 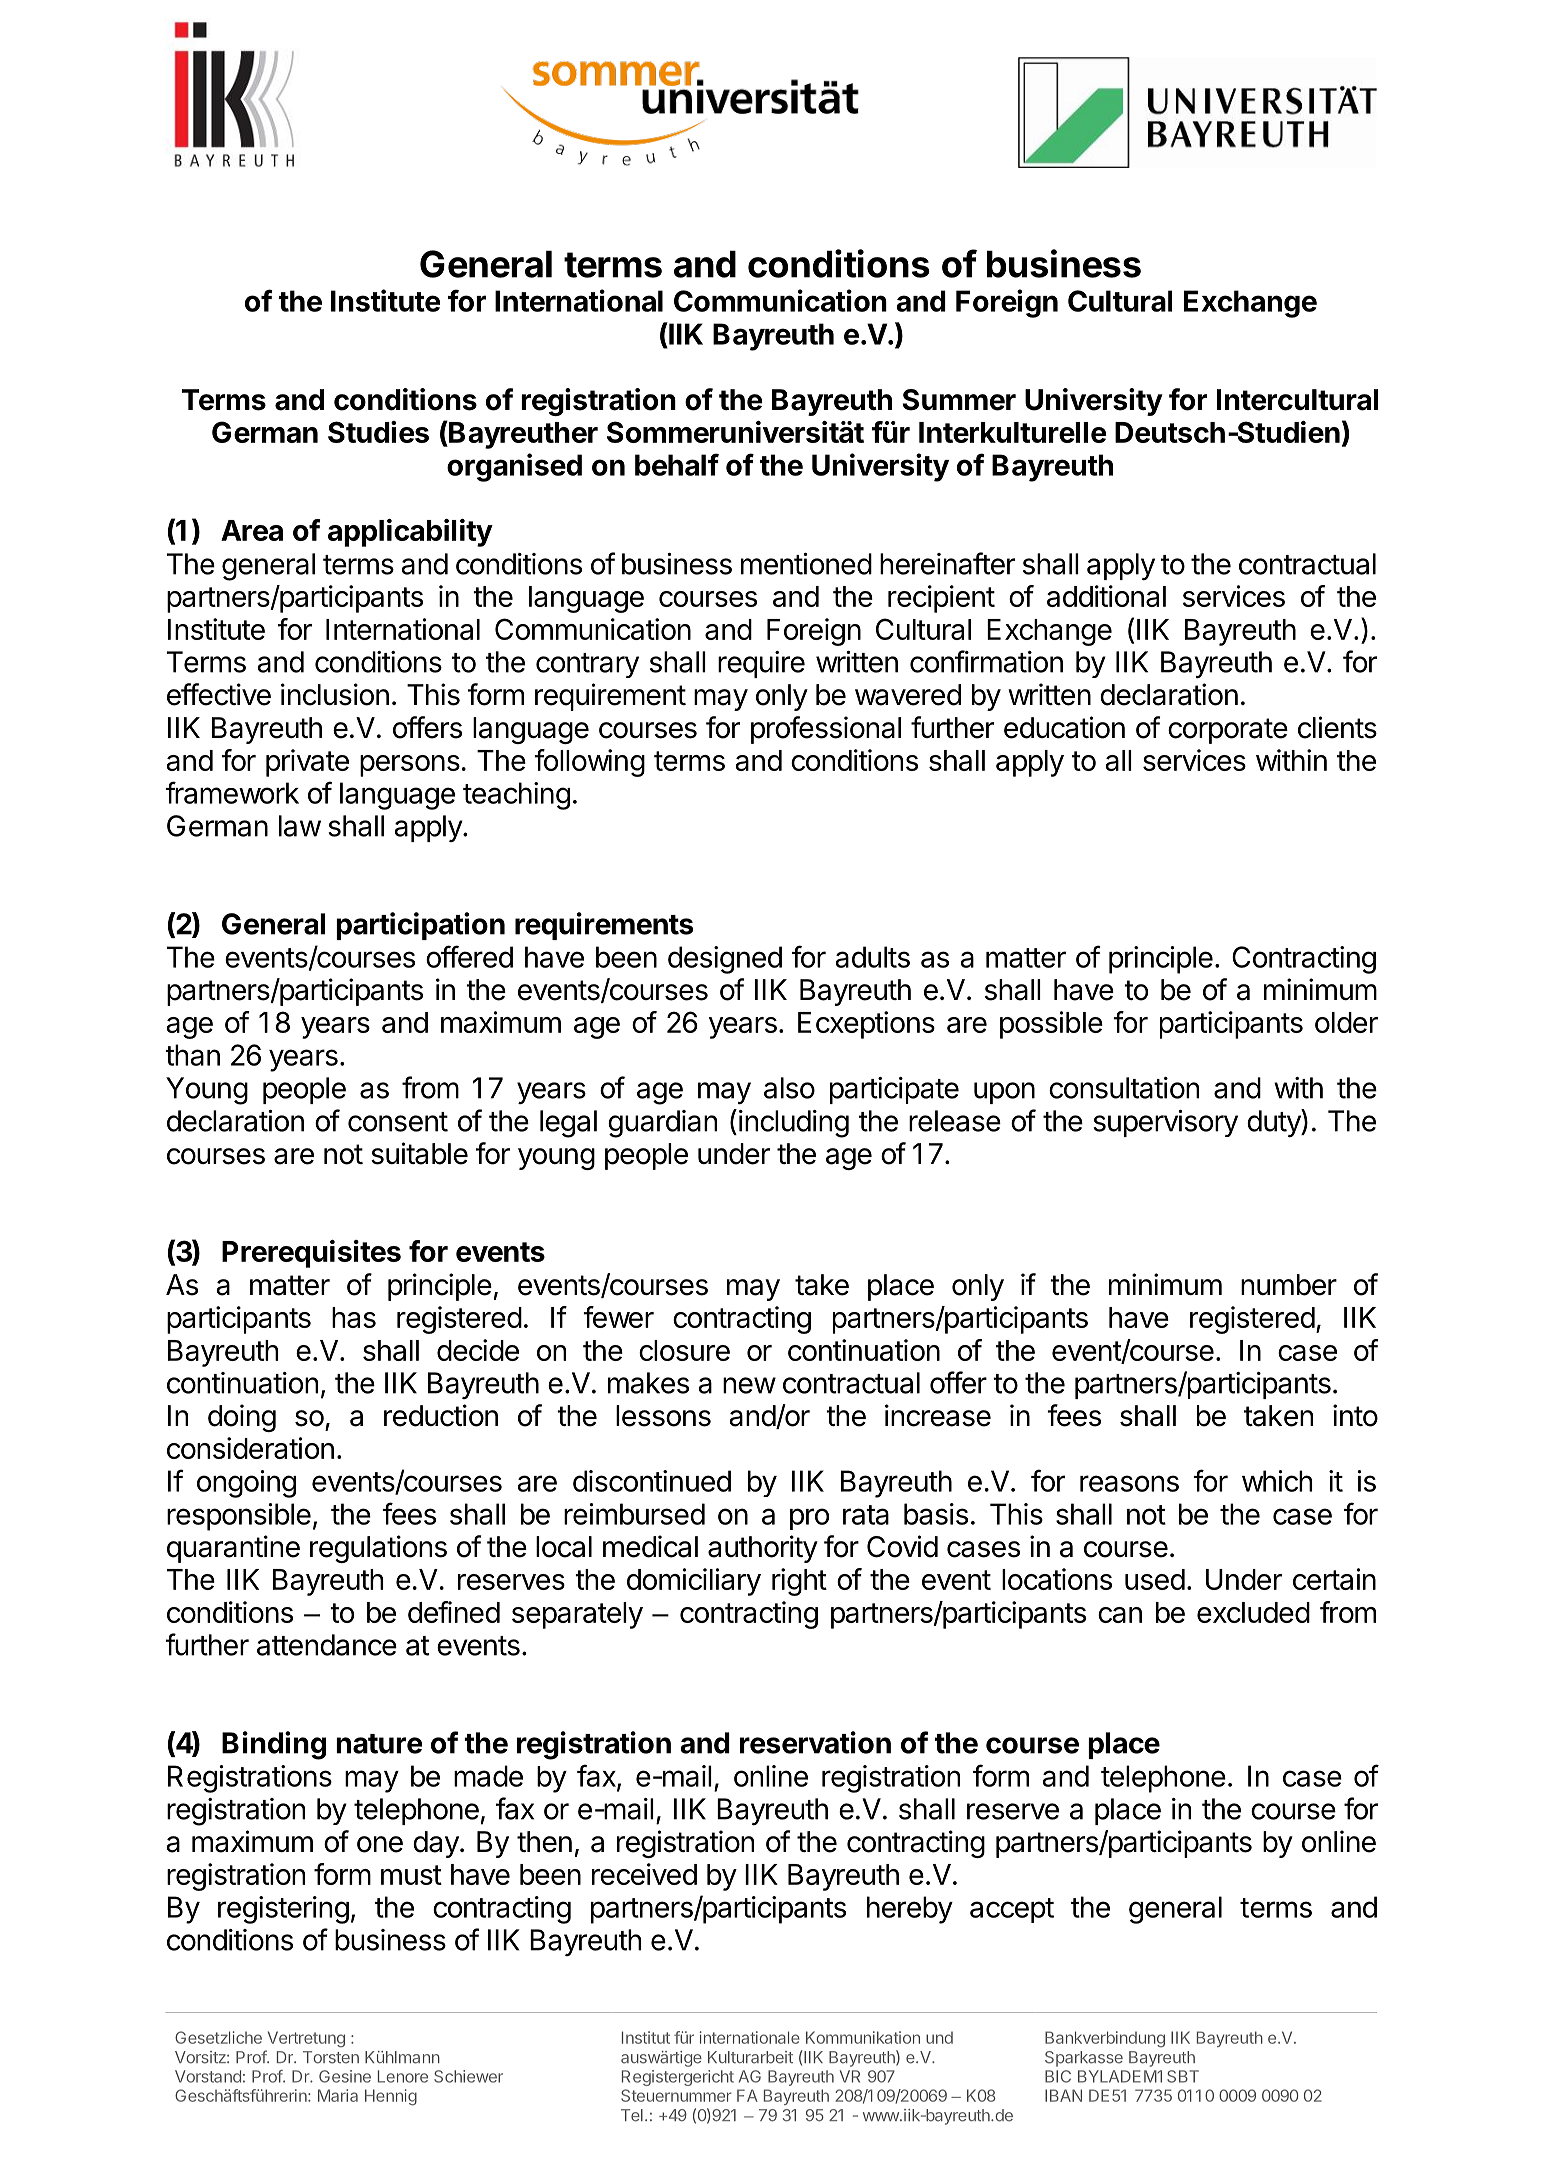 What do you see at coordinates (331, 2057) in the screenshot?
I see `Torsten` at bounding box center [331, 2057].
